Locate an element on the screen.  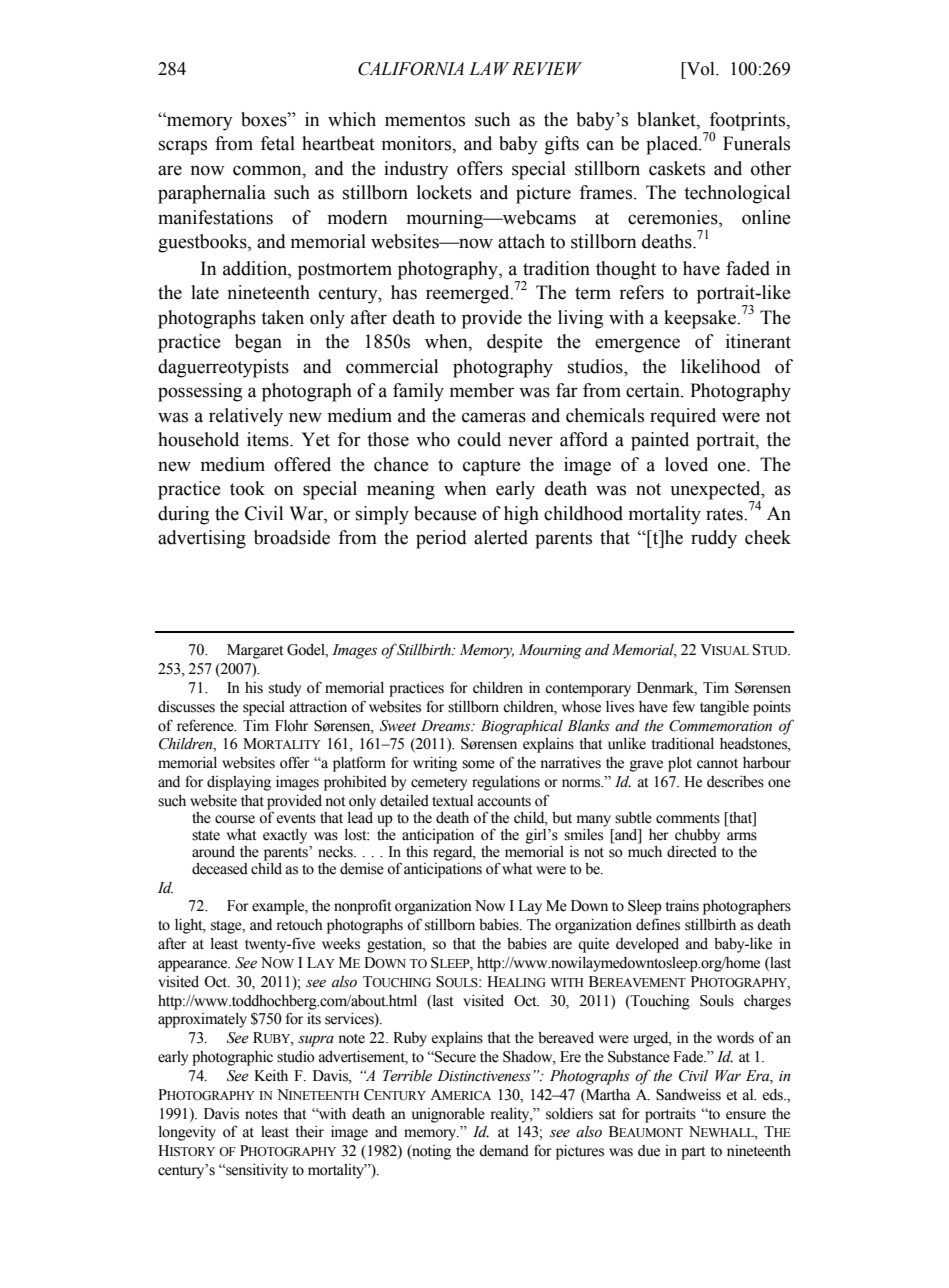
LAW is located at coordinates (489, 68).
